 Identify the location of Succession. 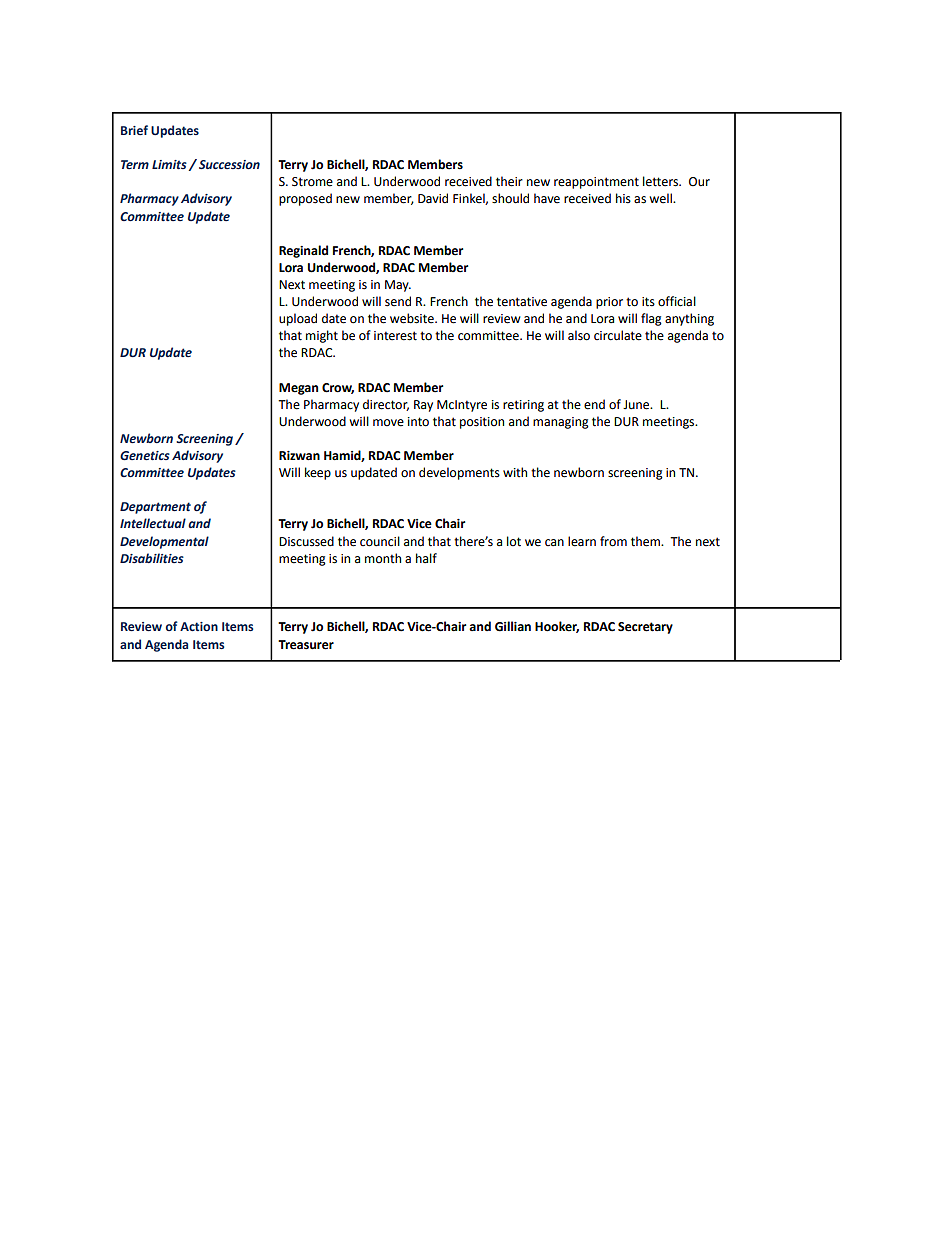
(229, 164).
